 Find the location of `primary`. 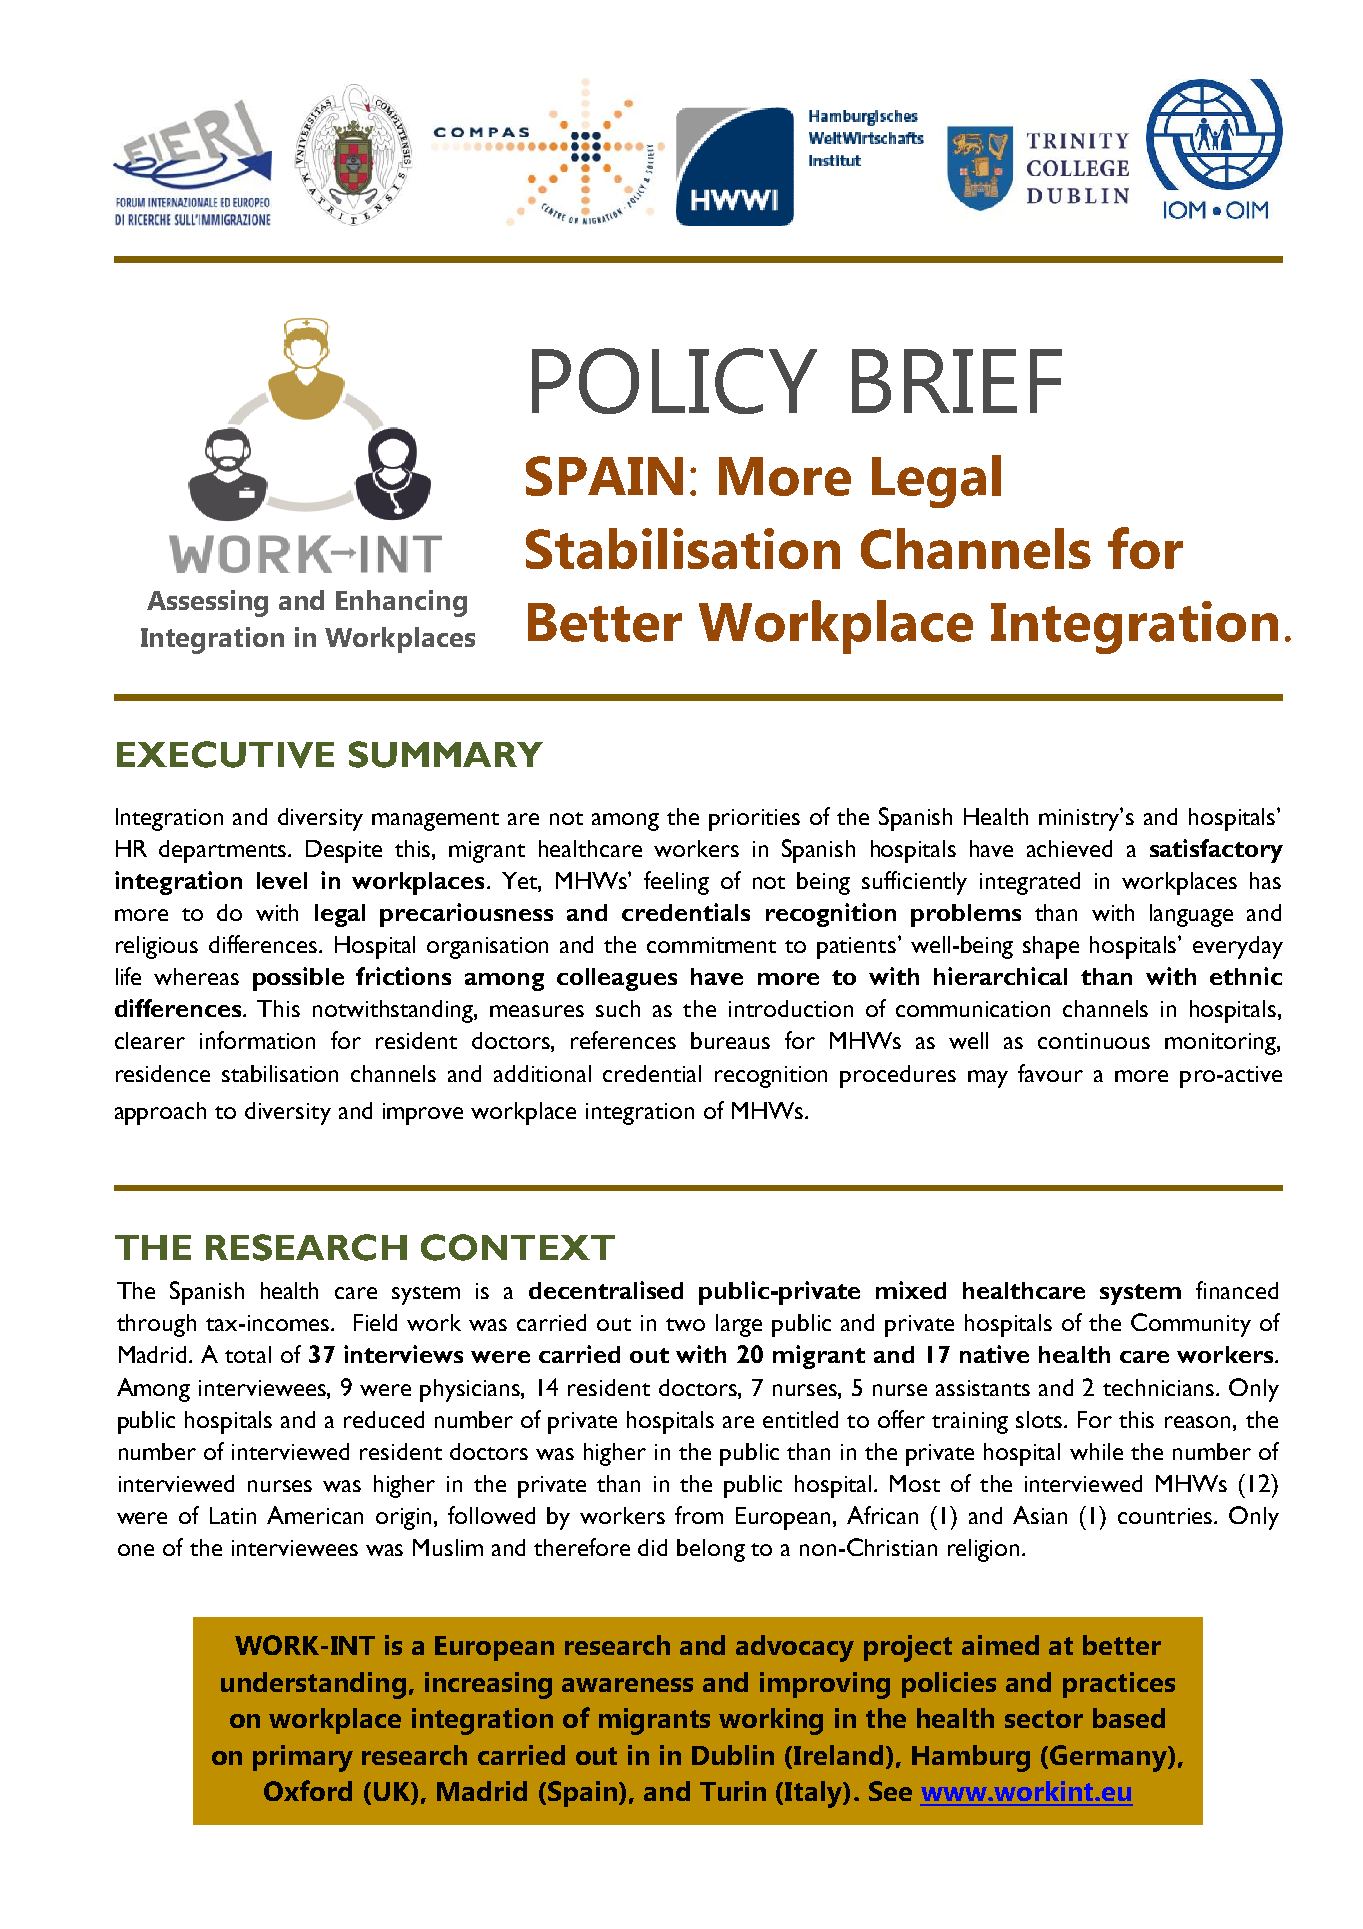

primary is located at coordinates (303, 1758).
